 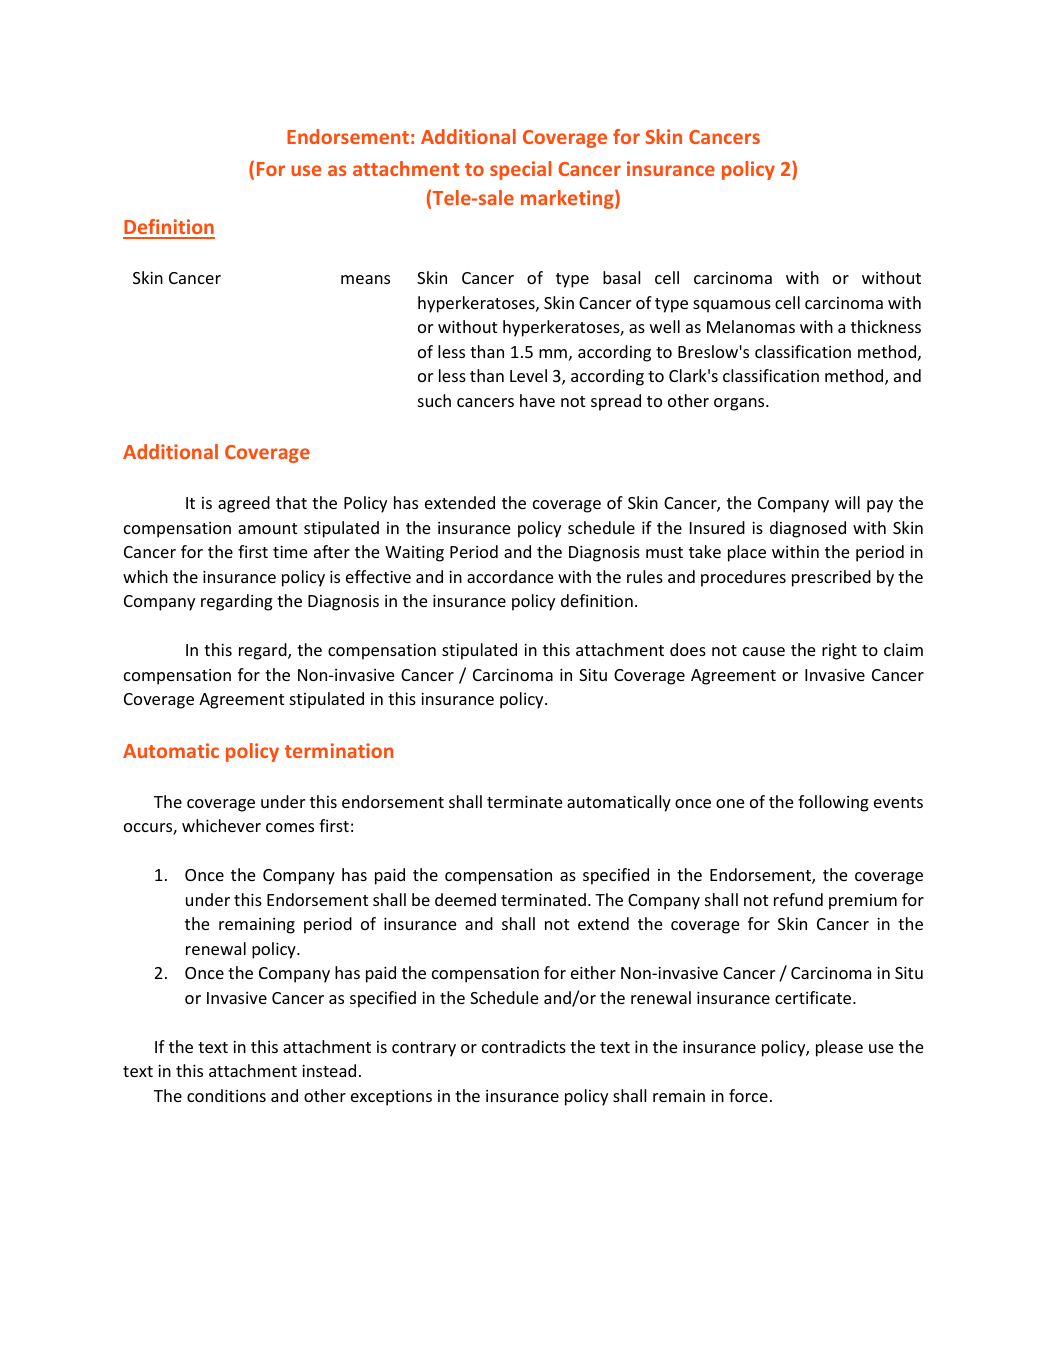 What do you see at coordinates (365, 279) in the screenshot?
I see `means` at bounding box center [365, 279].
